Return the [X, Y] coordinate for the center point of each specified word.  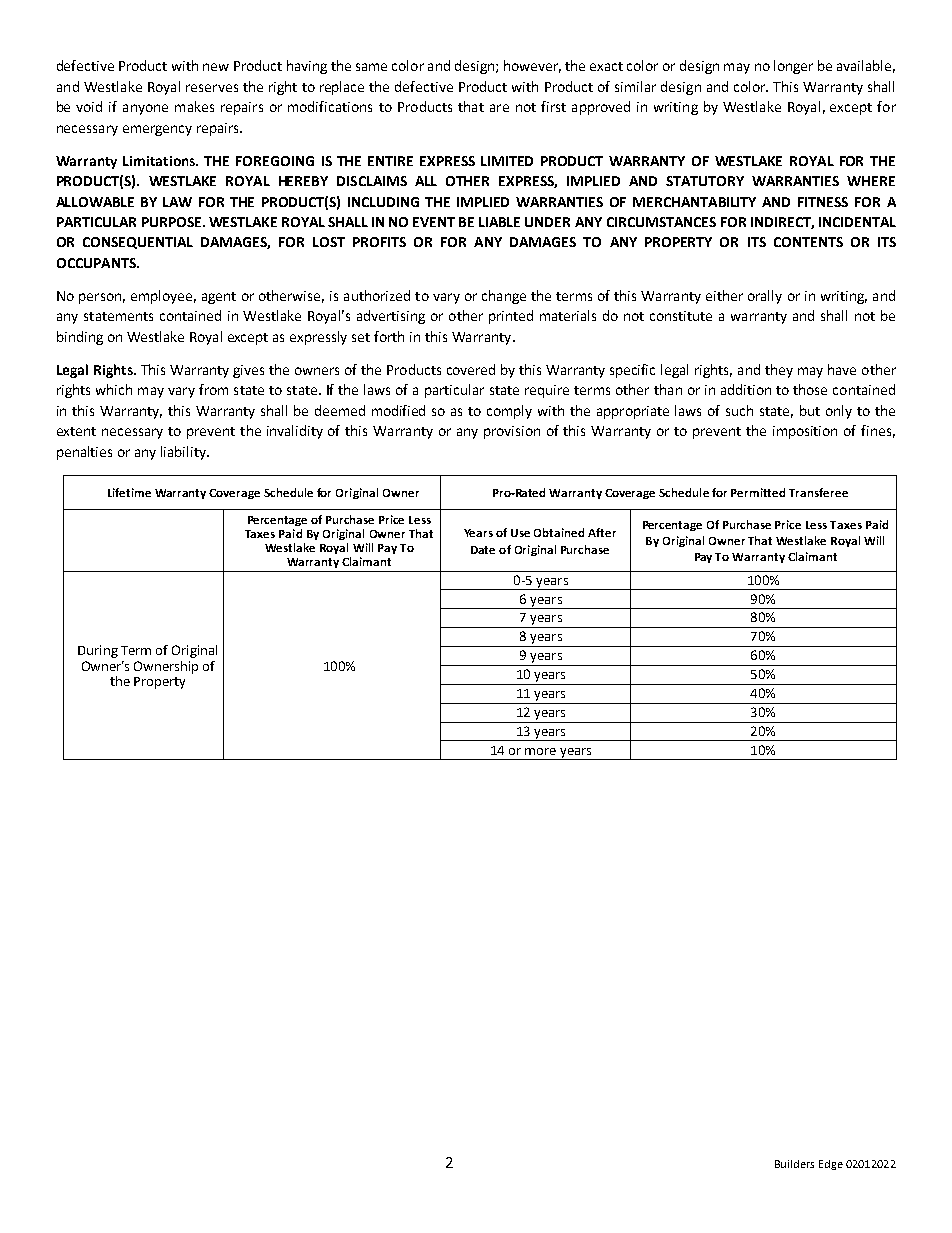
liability [185, 453]
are [499, 108]
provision [512, 432]
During [98, 651]
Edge [831, 1165]
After [602, 532]
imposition [805, 432]
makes [194, 106]
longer [793, 67]
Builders [794, 1164]
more [540, 751]
